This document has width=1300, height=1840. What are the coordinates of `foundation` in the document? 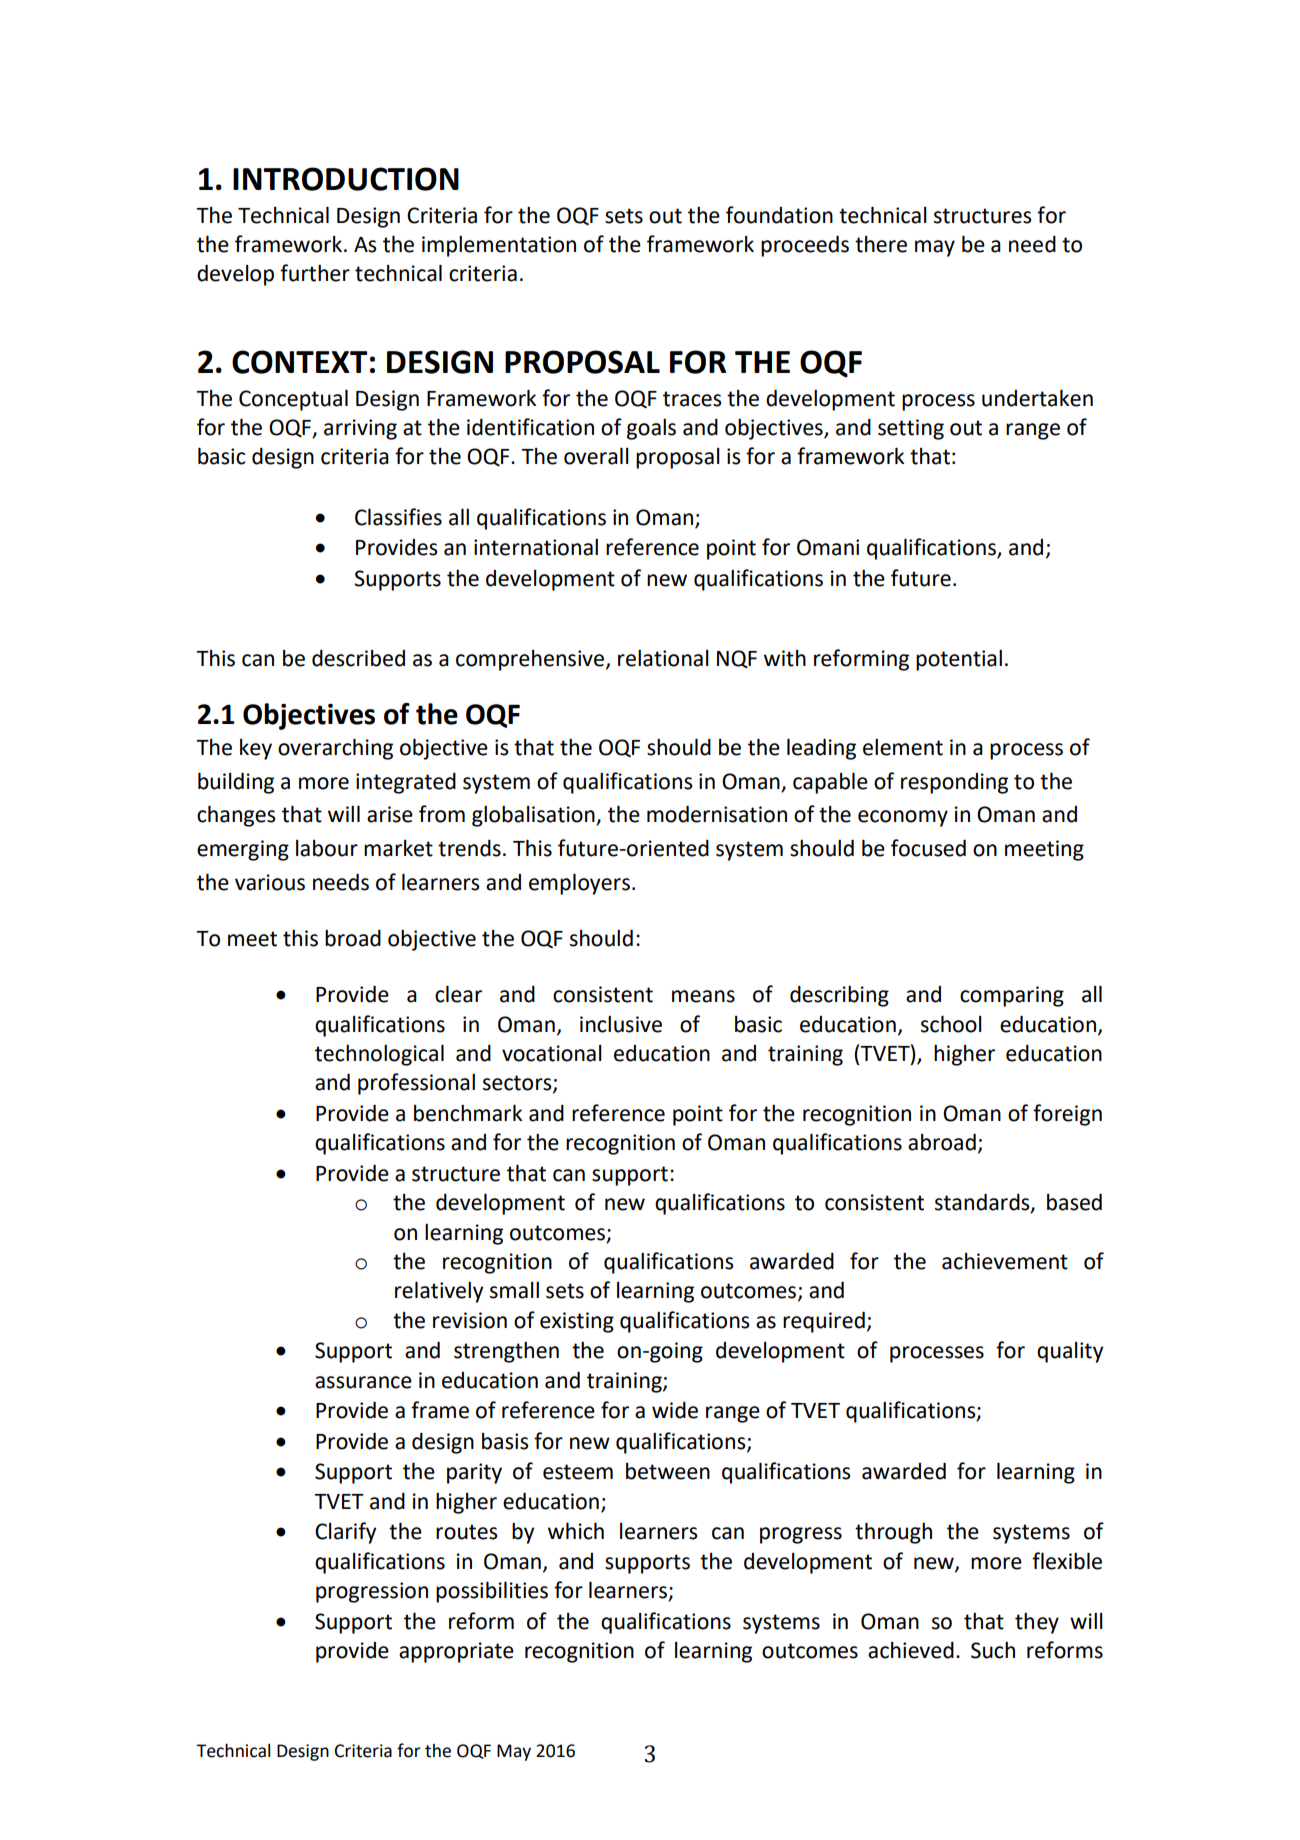 It's located at (779, 215).
